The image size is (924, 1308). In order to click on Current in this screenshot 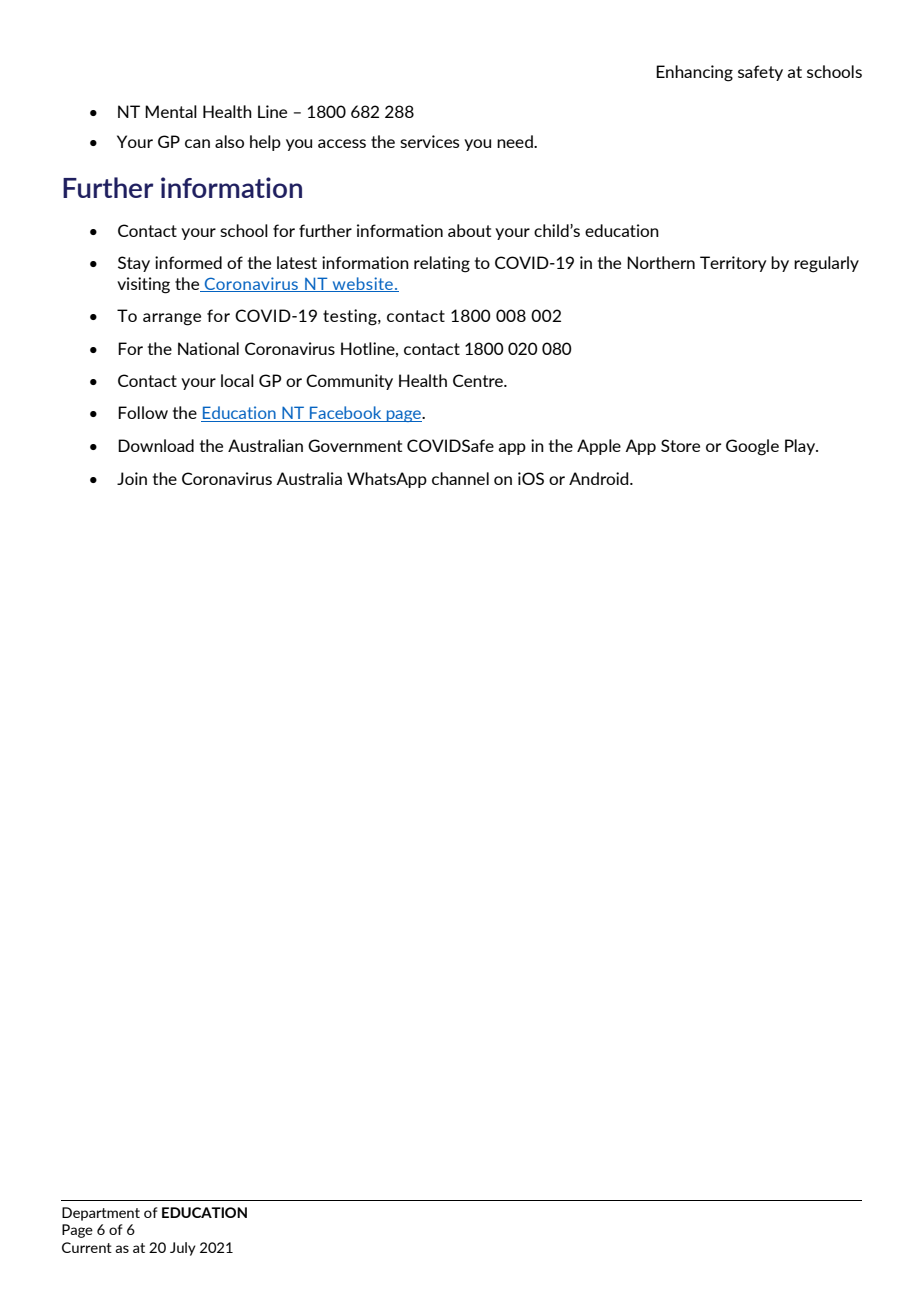, I will do `click(87, 1247)`.
